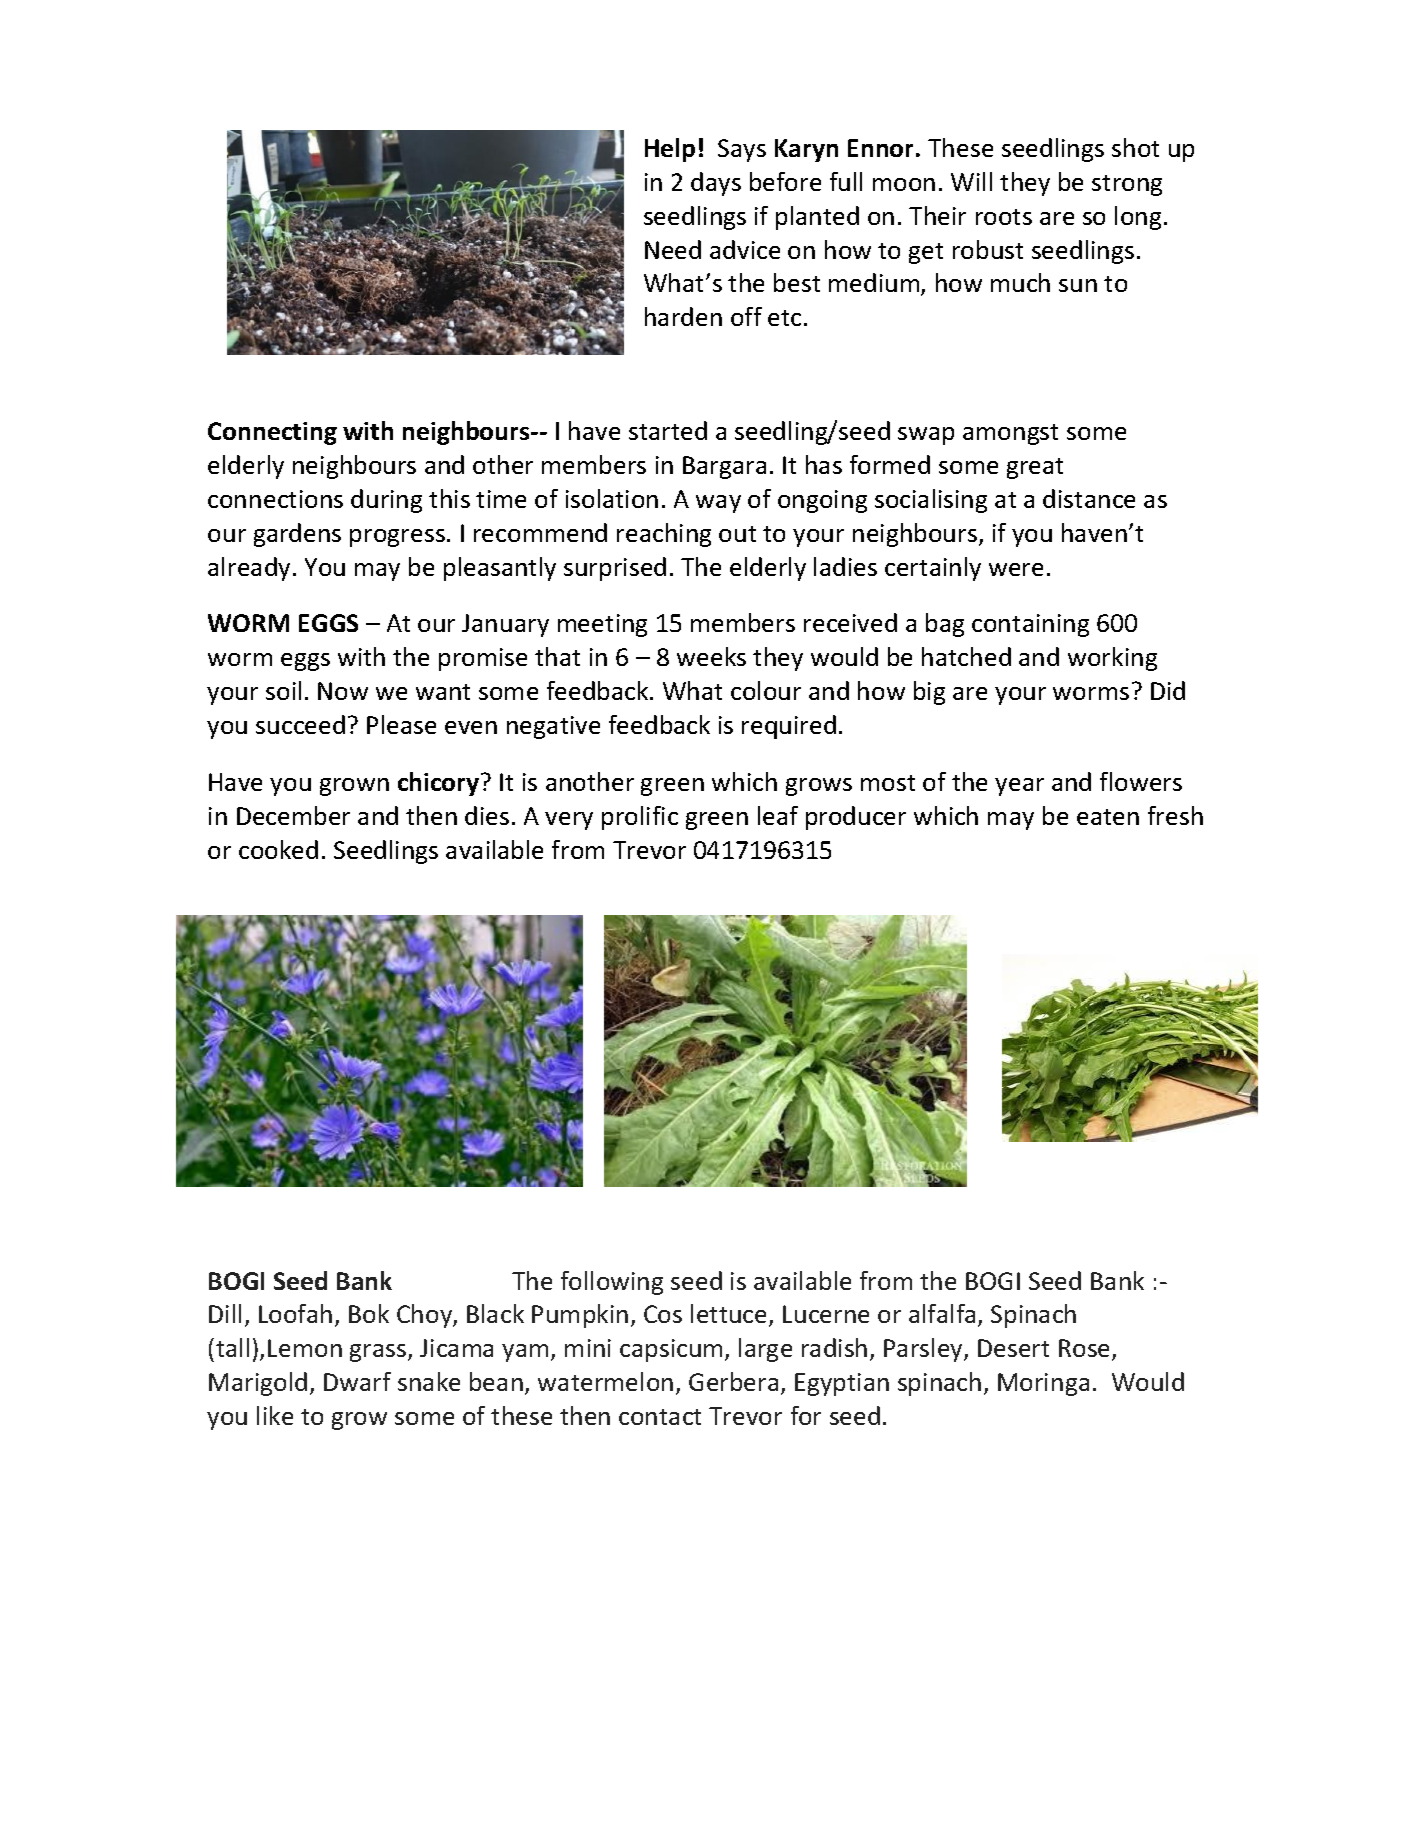 The image size is (1414, 1830). What do you see at coordinates (297, 535) in the image?
I see `gardens` at bounding box center [297, 535].
